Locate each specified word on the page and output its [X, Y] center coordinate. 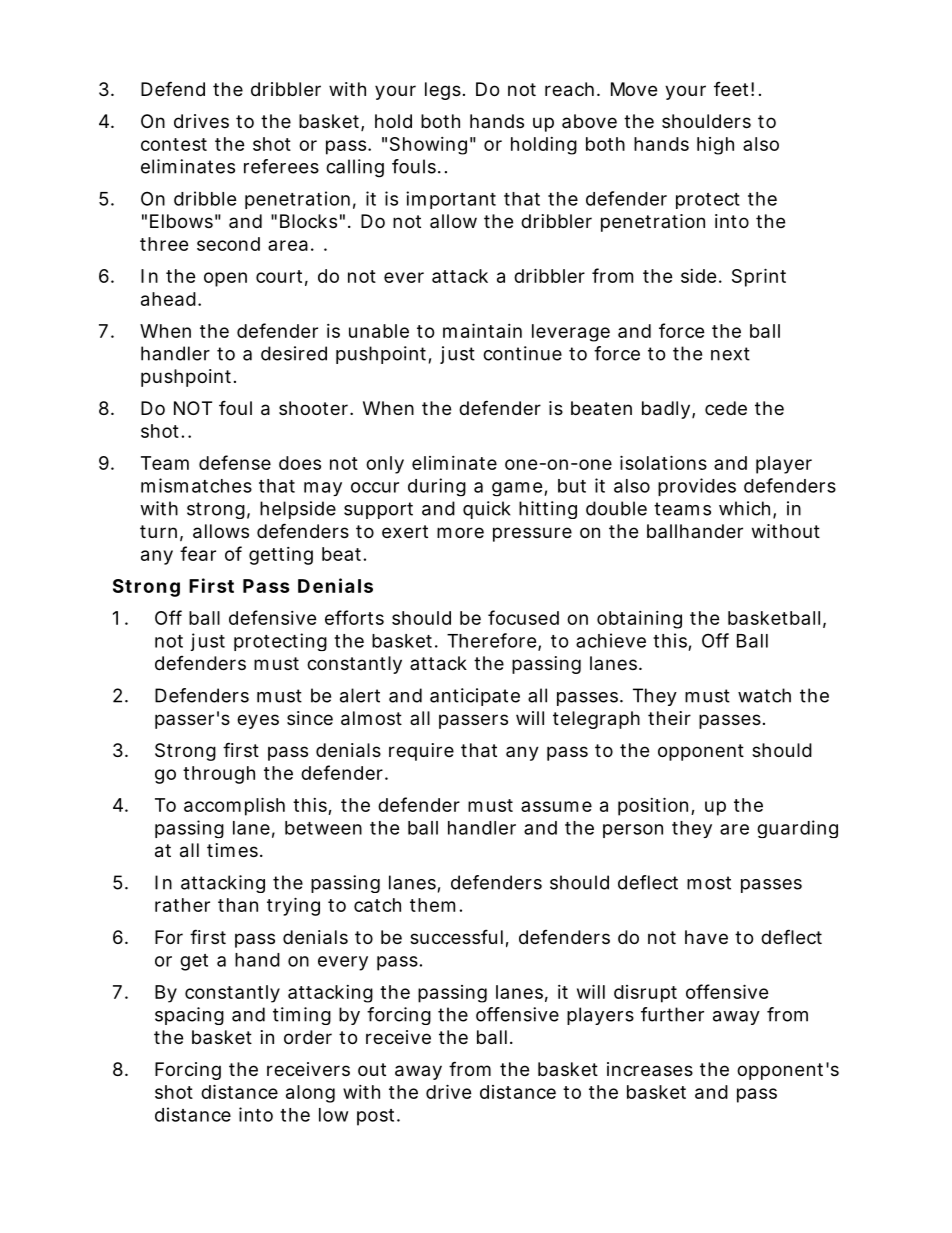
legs [443, 91]
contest [174, 144]
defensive [273, 617]
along [310, 1094]
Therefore [492, 640]
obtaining [639, 620]
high [715, 146]
